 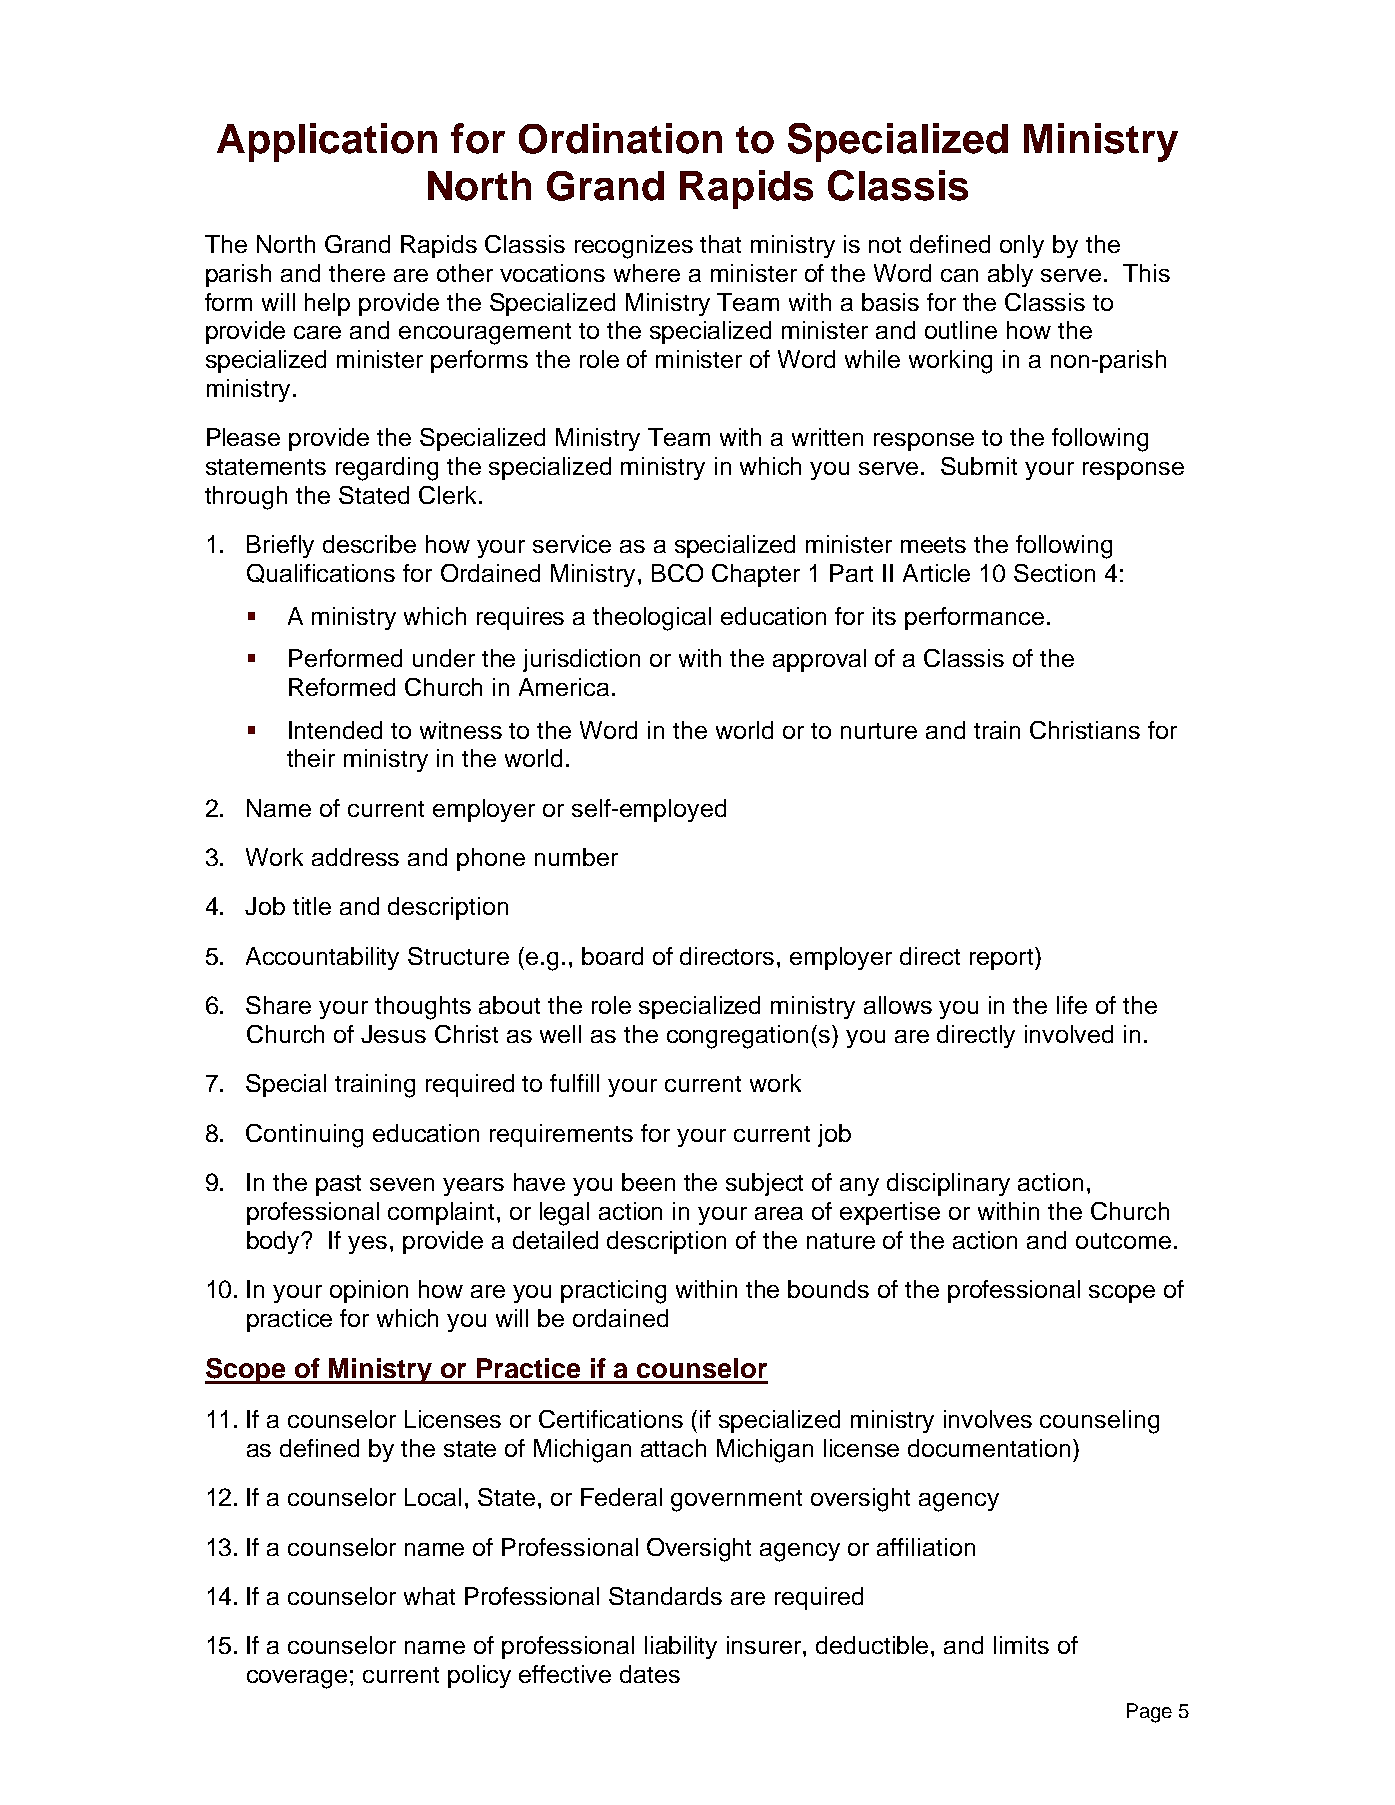 I want to click on report, so click(x=1003, y=958).
